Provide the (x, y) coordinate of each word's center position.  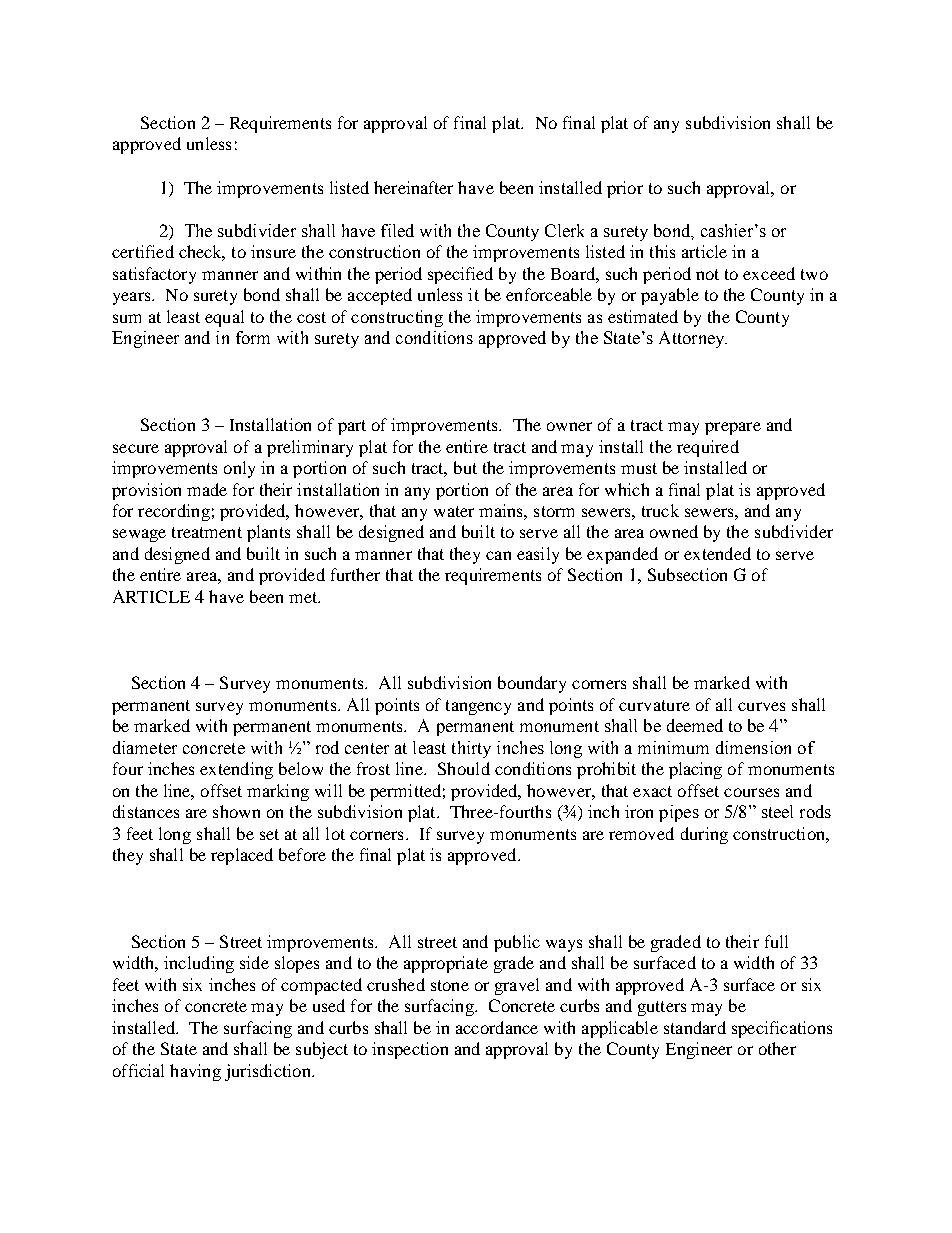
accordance (497, 1027)
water (454, 511)
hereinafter (413, 187)
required (708, 448)
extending (236, 770)
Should (464, 768)
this (662, 251)
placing (695, 770)
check (202, 253)
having (195, 1072)
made (207, 489)
